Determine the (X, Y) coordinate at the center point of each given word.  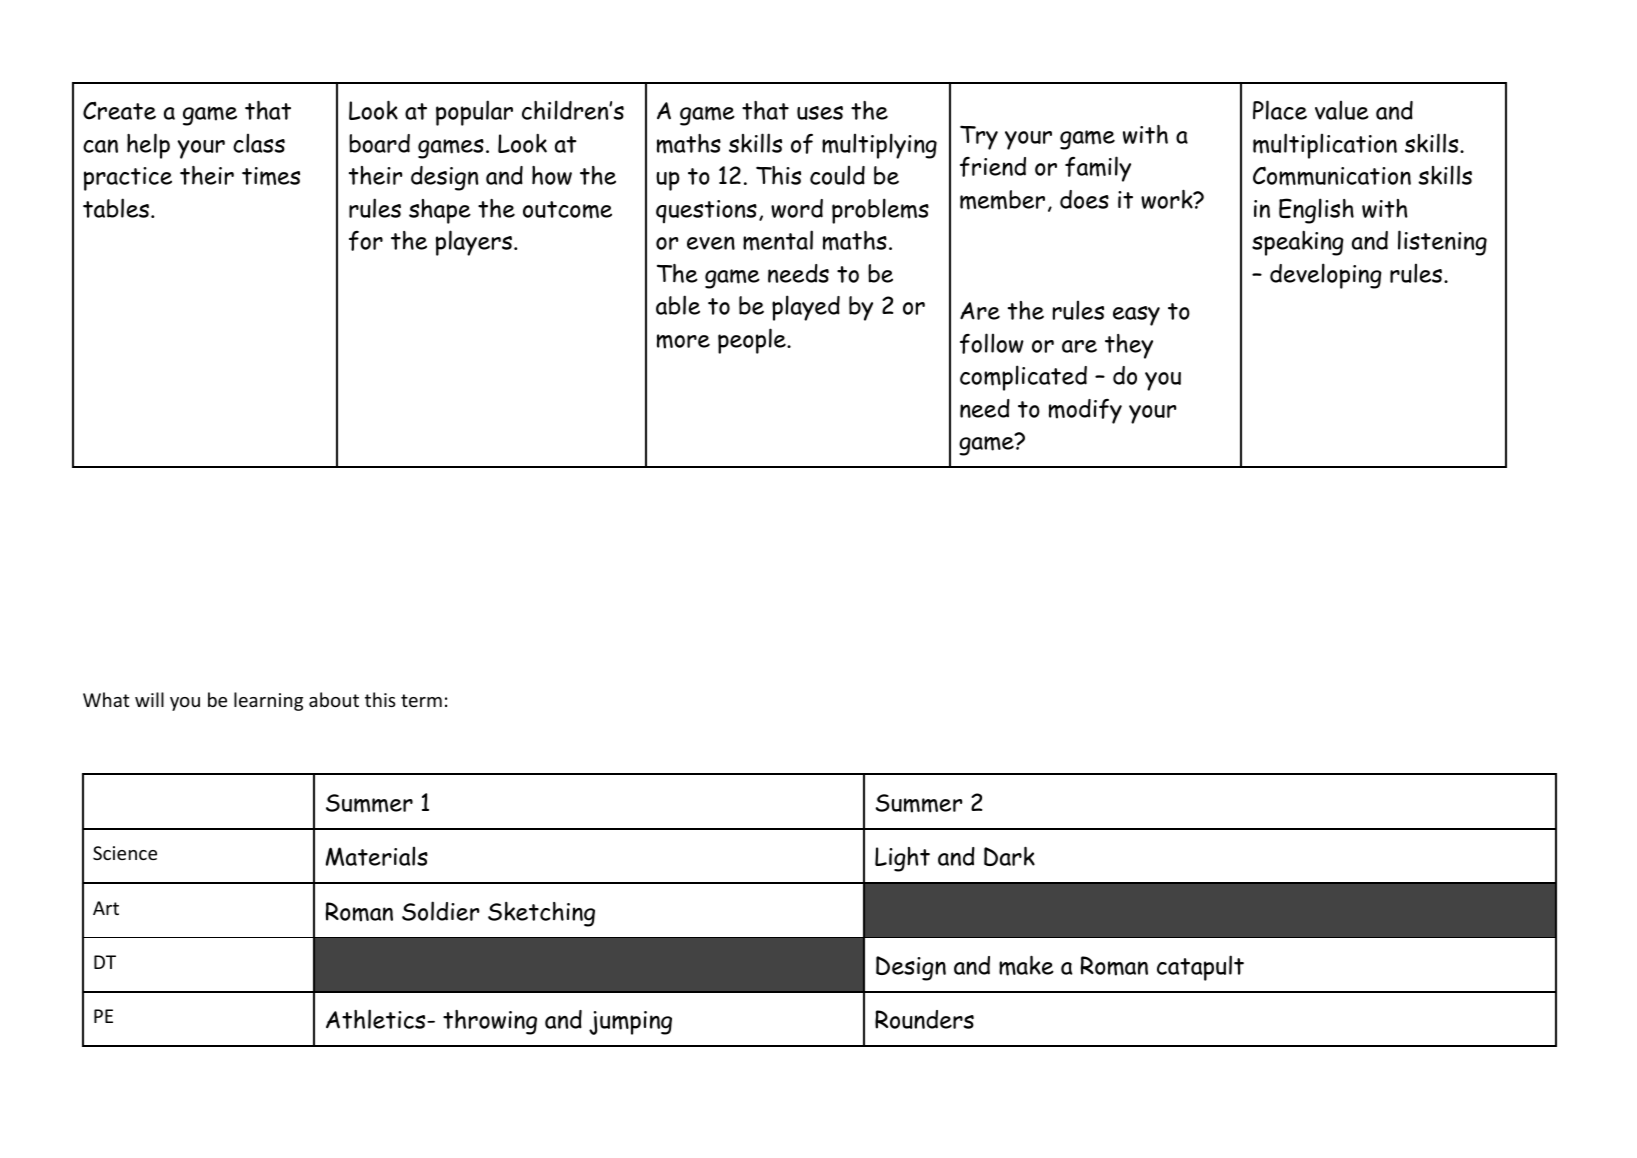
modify (1085, 411)
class (259, 143)
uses (820, 113)
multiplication (1325, 146)
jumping (630, 1023)
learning (268, 701)
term (421, 700)
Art (106, 908)
